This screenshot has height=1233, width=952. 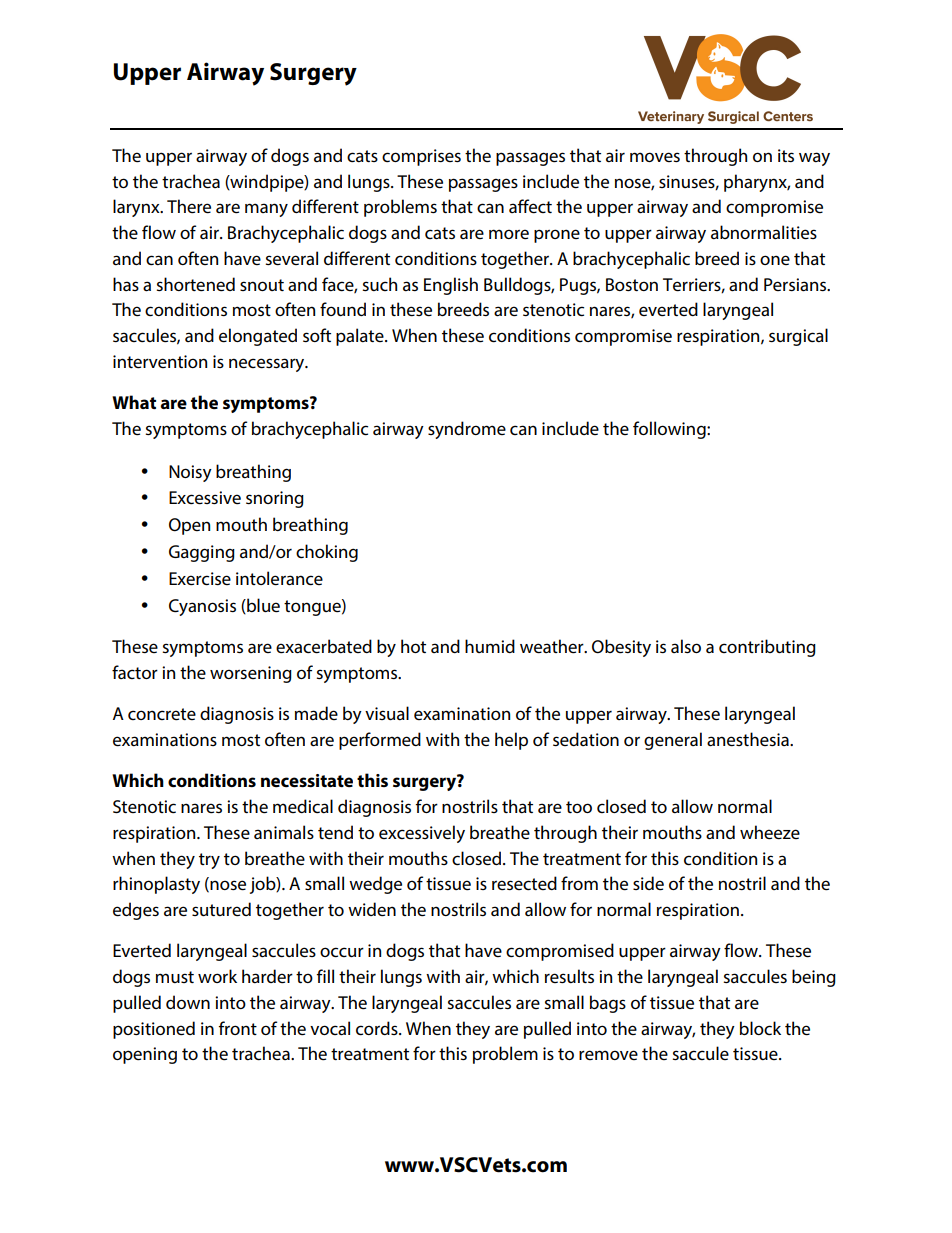 What do you see at coordinates (490, 646) in the screenshot?
I see `humid` at bounding box center [490, 646].
